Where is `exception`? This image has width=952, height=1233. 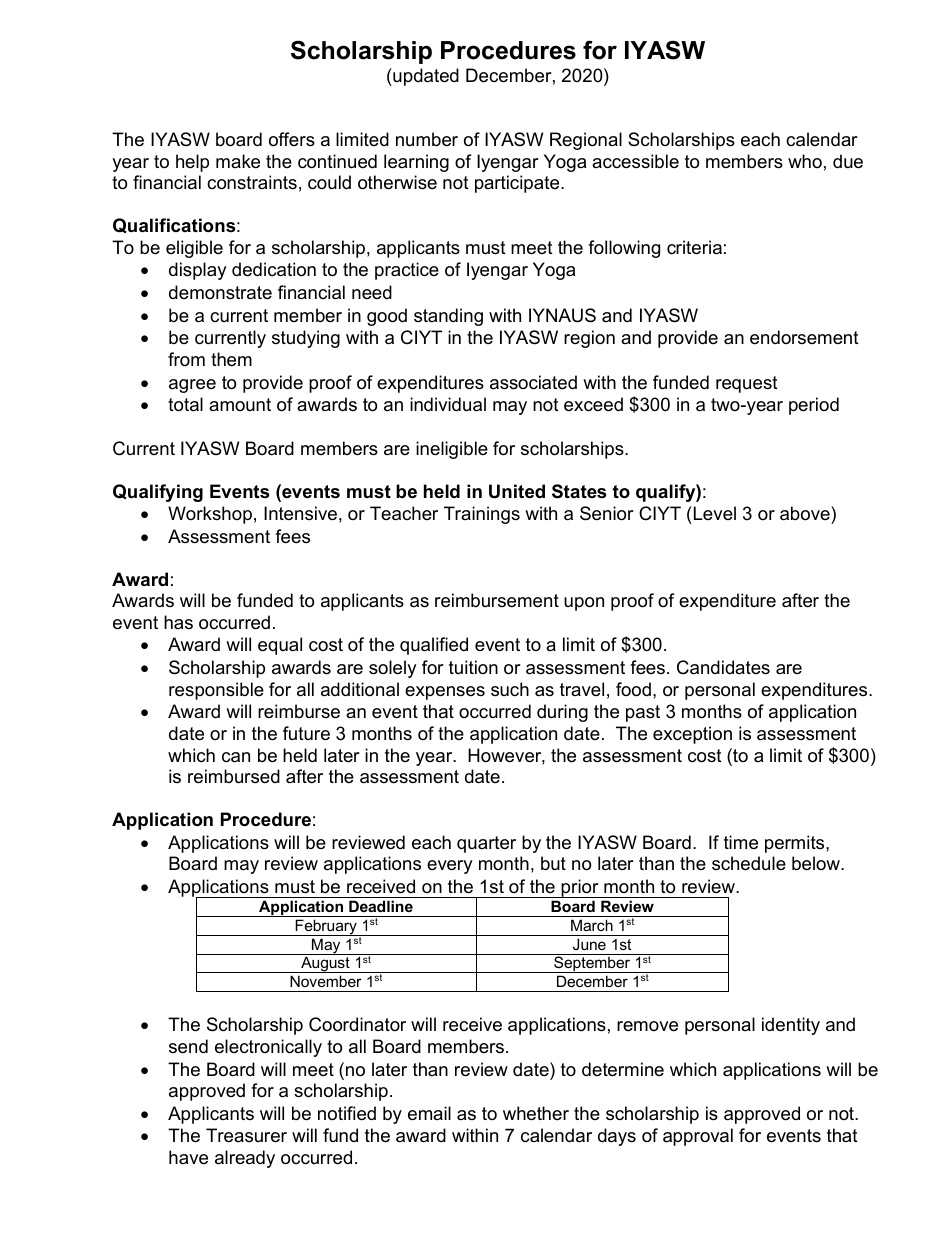 exception is located at coordinates (692, 735).
